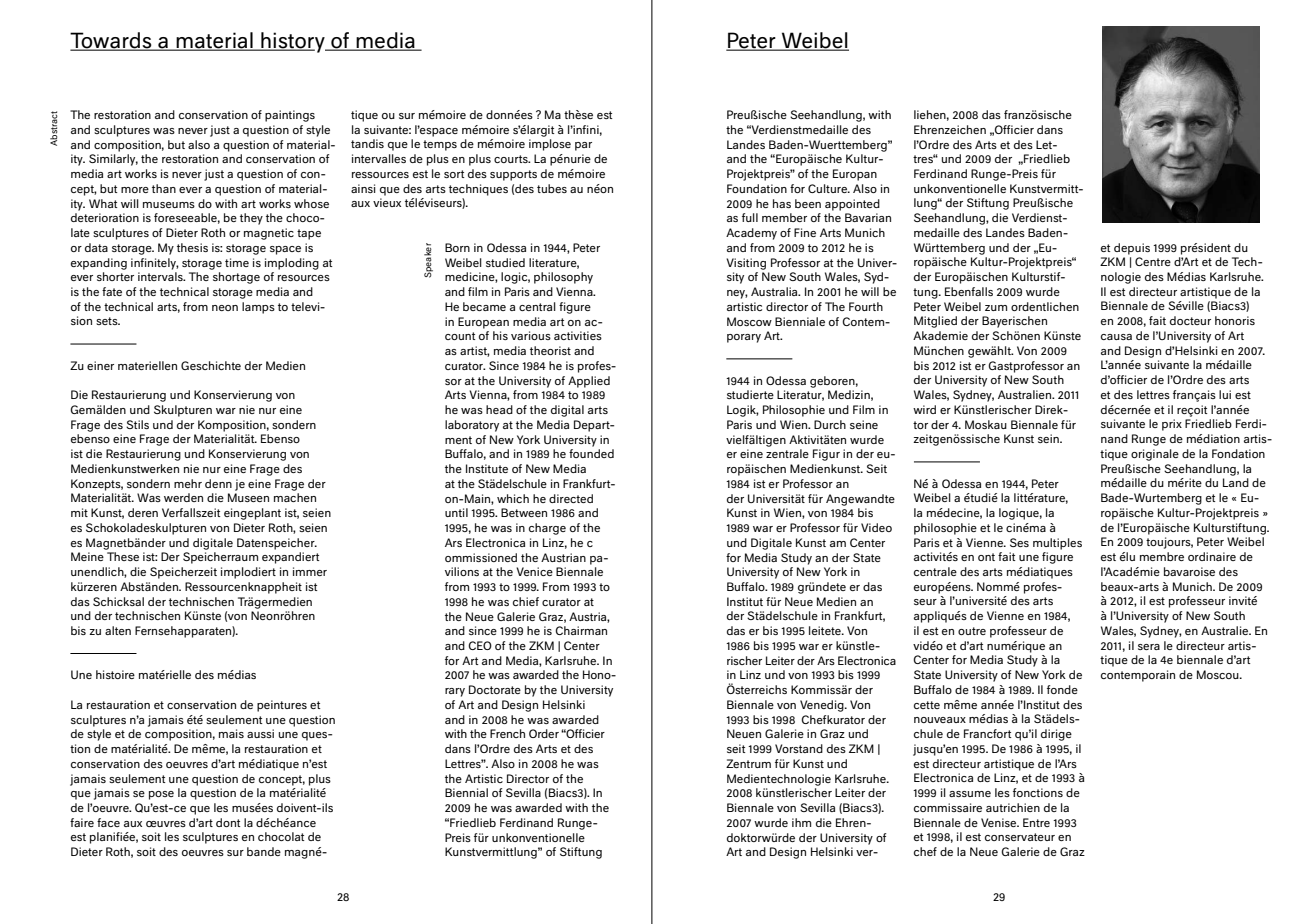 Image resolution: width=1303 pixels, height=924 pixels. Describe the element at coordinates (970, 794) in the screenshot. I see `assume` at that location.
